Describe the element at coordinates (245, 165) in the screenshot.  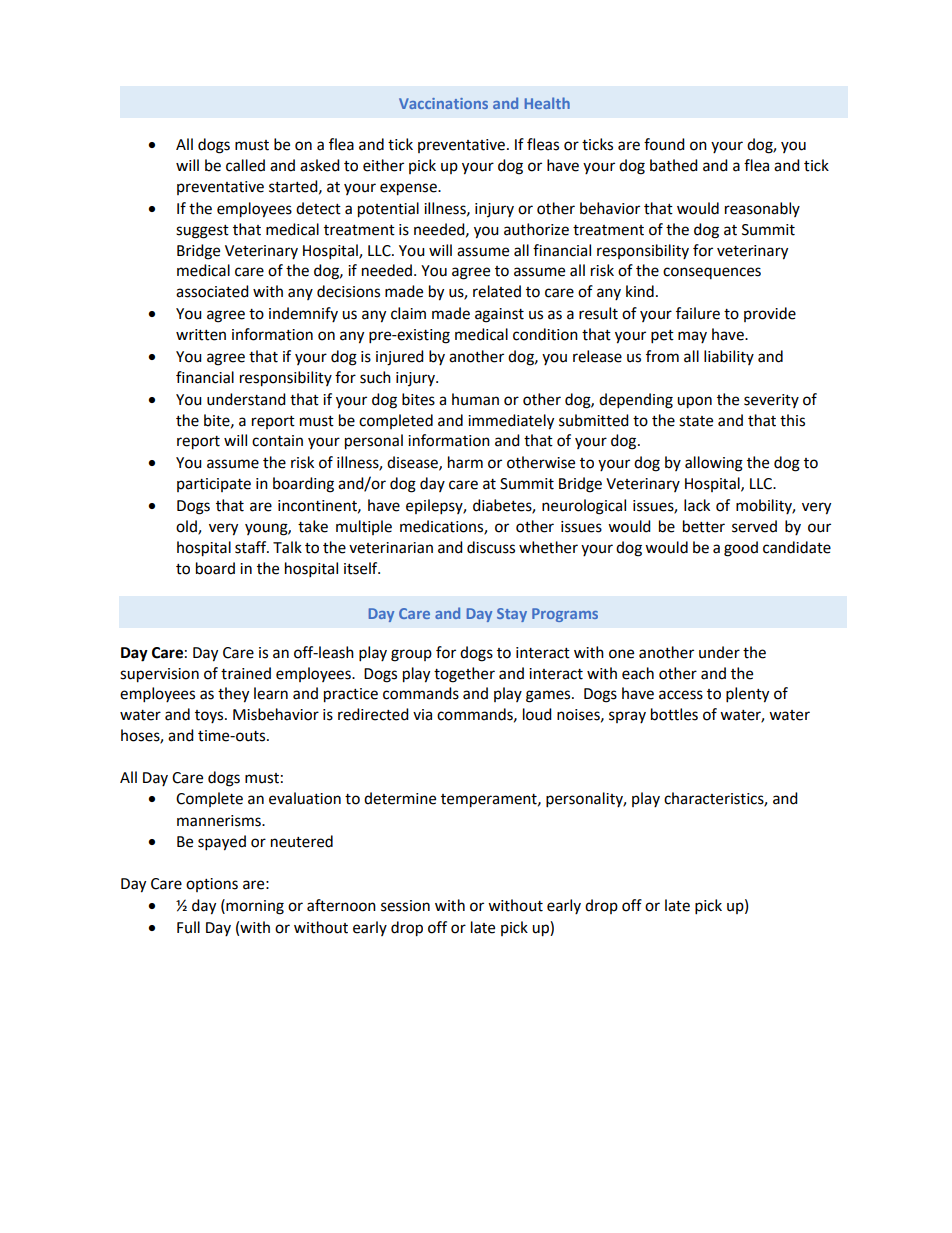
I see `called` at that location.
